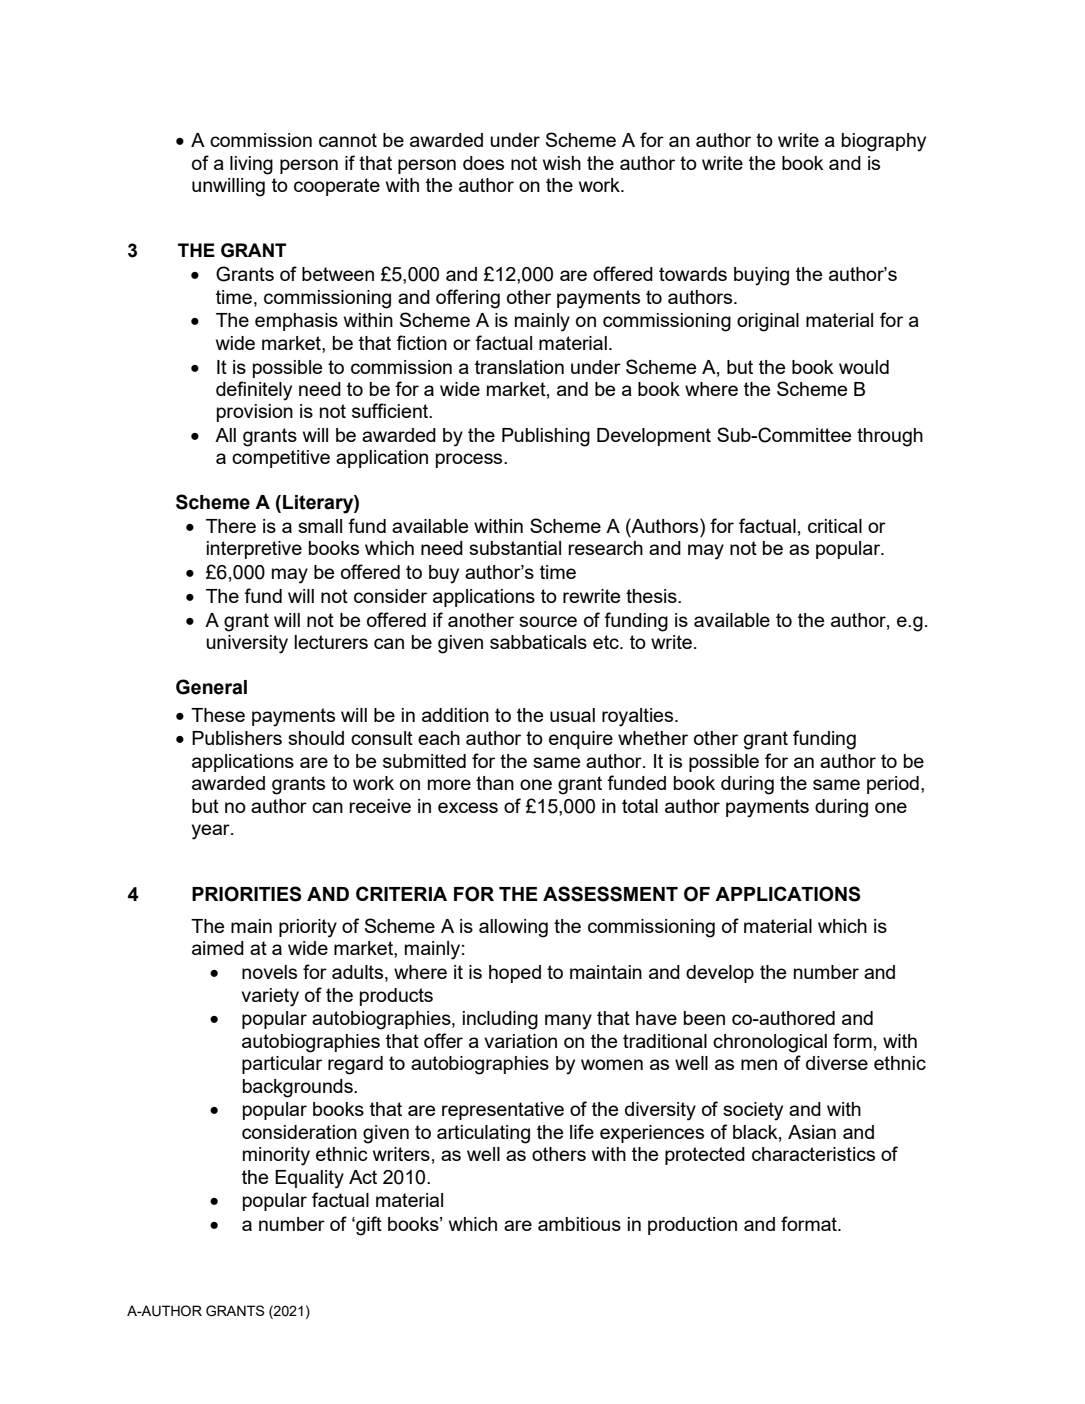 The image size is (1085, 1404). I want to click on competitive, so click(281, 459).
